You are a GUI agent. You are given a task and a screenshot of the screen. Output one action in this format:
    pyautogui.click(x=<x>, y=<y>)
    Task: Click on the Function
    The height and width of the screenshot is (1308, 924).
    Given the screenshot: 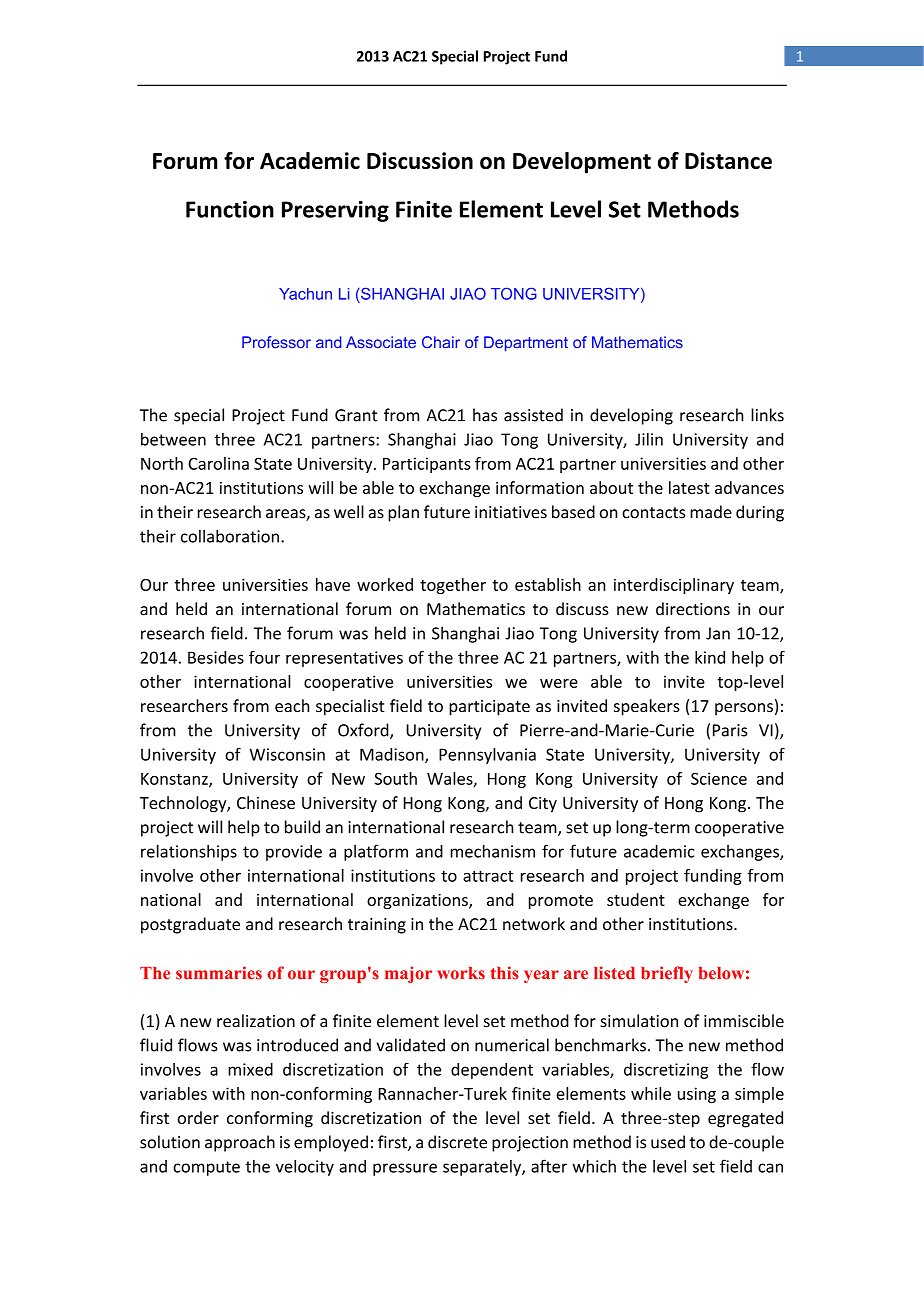 What is the action you would take?
    pyautogui.click(x=230, y=209)
